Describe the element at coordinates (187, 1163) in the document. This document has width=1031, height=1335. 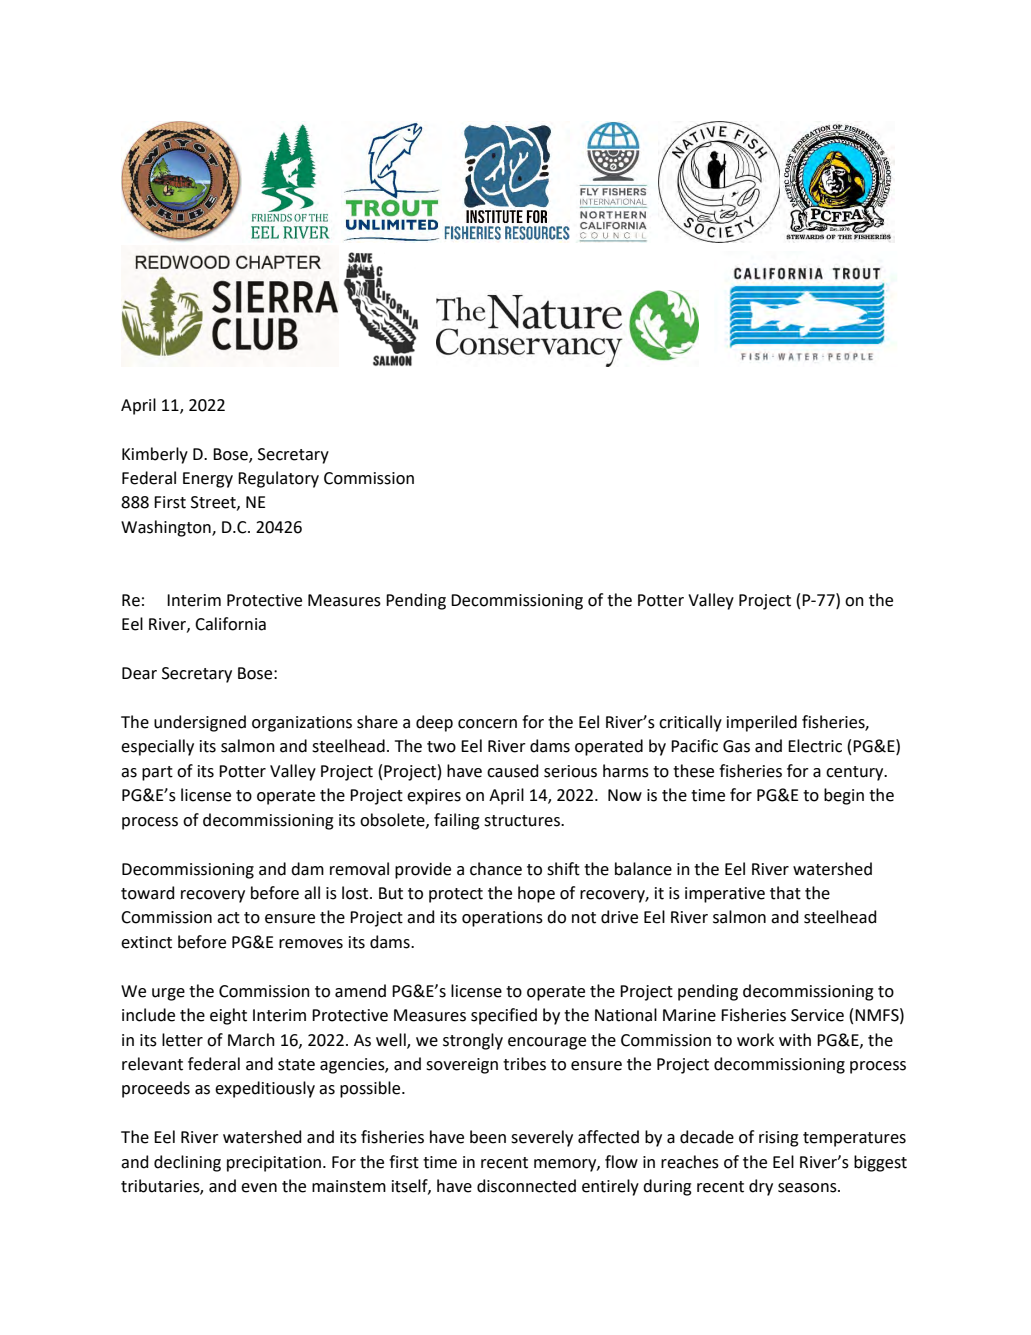
I see `declining` at that location.
